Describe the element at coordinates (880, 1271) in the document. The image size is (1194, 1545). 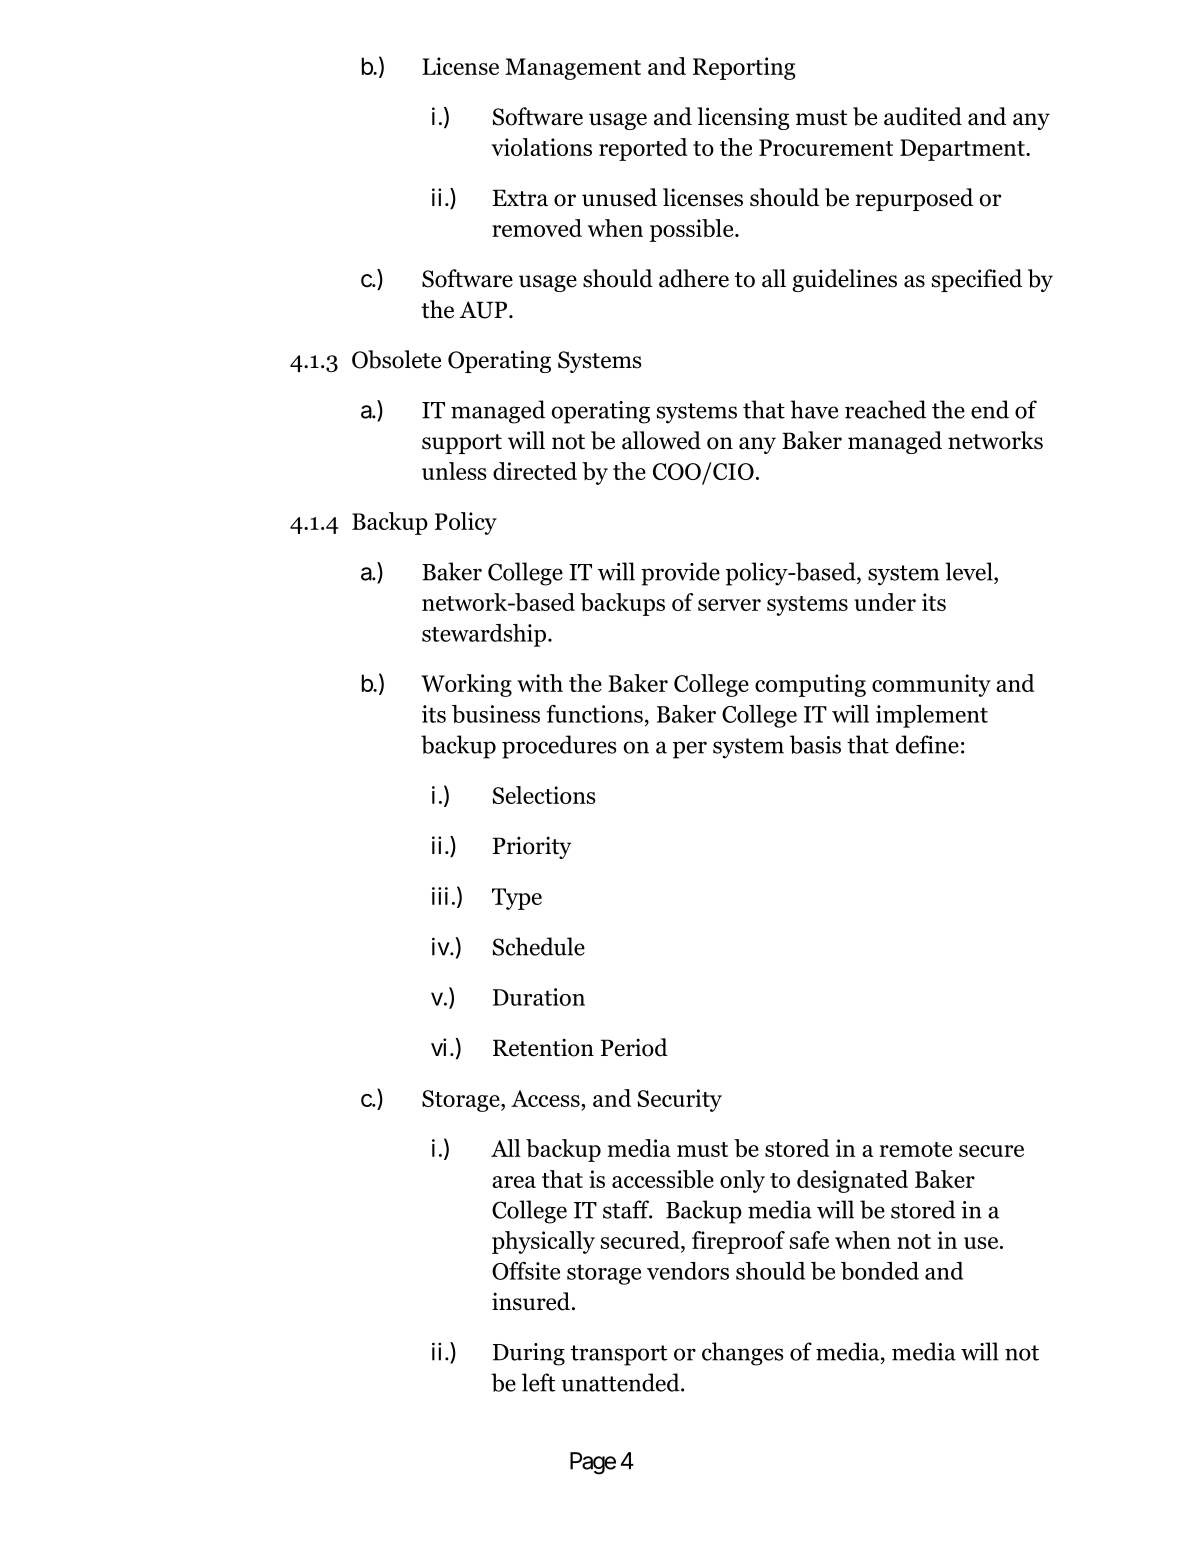
I see `bonded` at that location.
